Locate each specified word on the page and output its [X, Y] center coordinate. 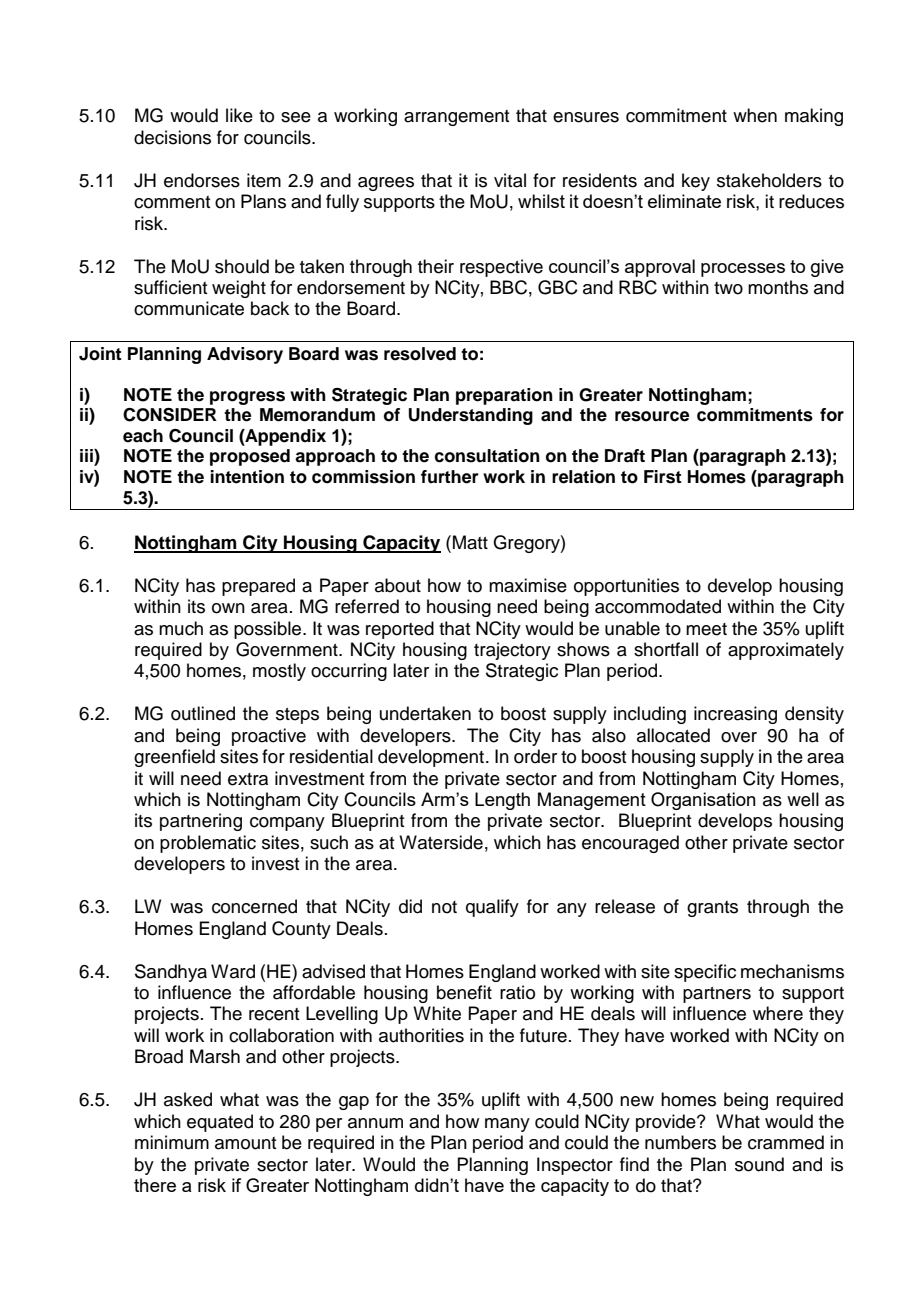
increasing [735, 715]
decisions [172, 137]
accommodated [658, 606]
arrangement [456, 118]
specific [705, 973]
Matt [470, 542]
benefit [464, 992]
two [728, 288]
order [535, 756]
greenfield [174, 758]
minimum [172, 1142]
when [755, 115]
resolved [420, 354]
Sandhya [171, 973]
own [228, 608]
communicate [189, 308]
